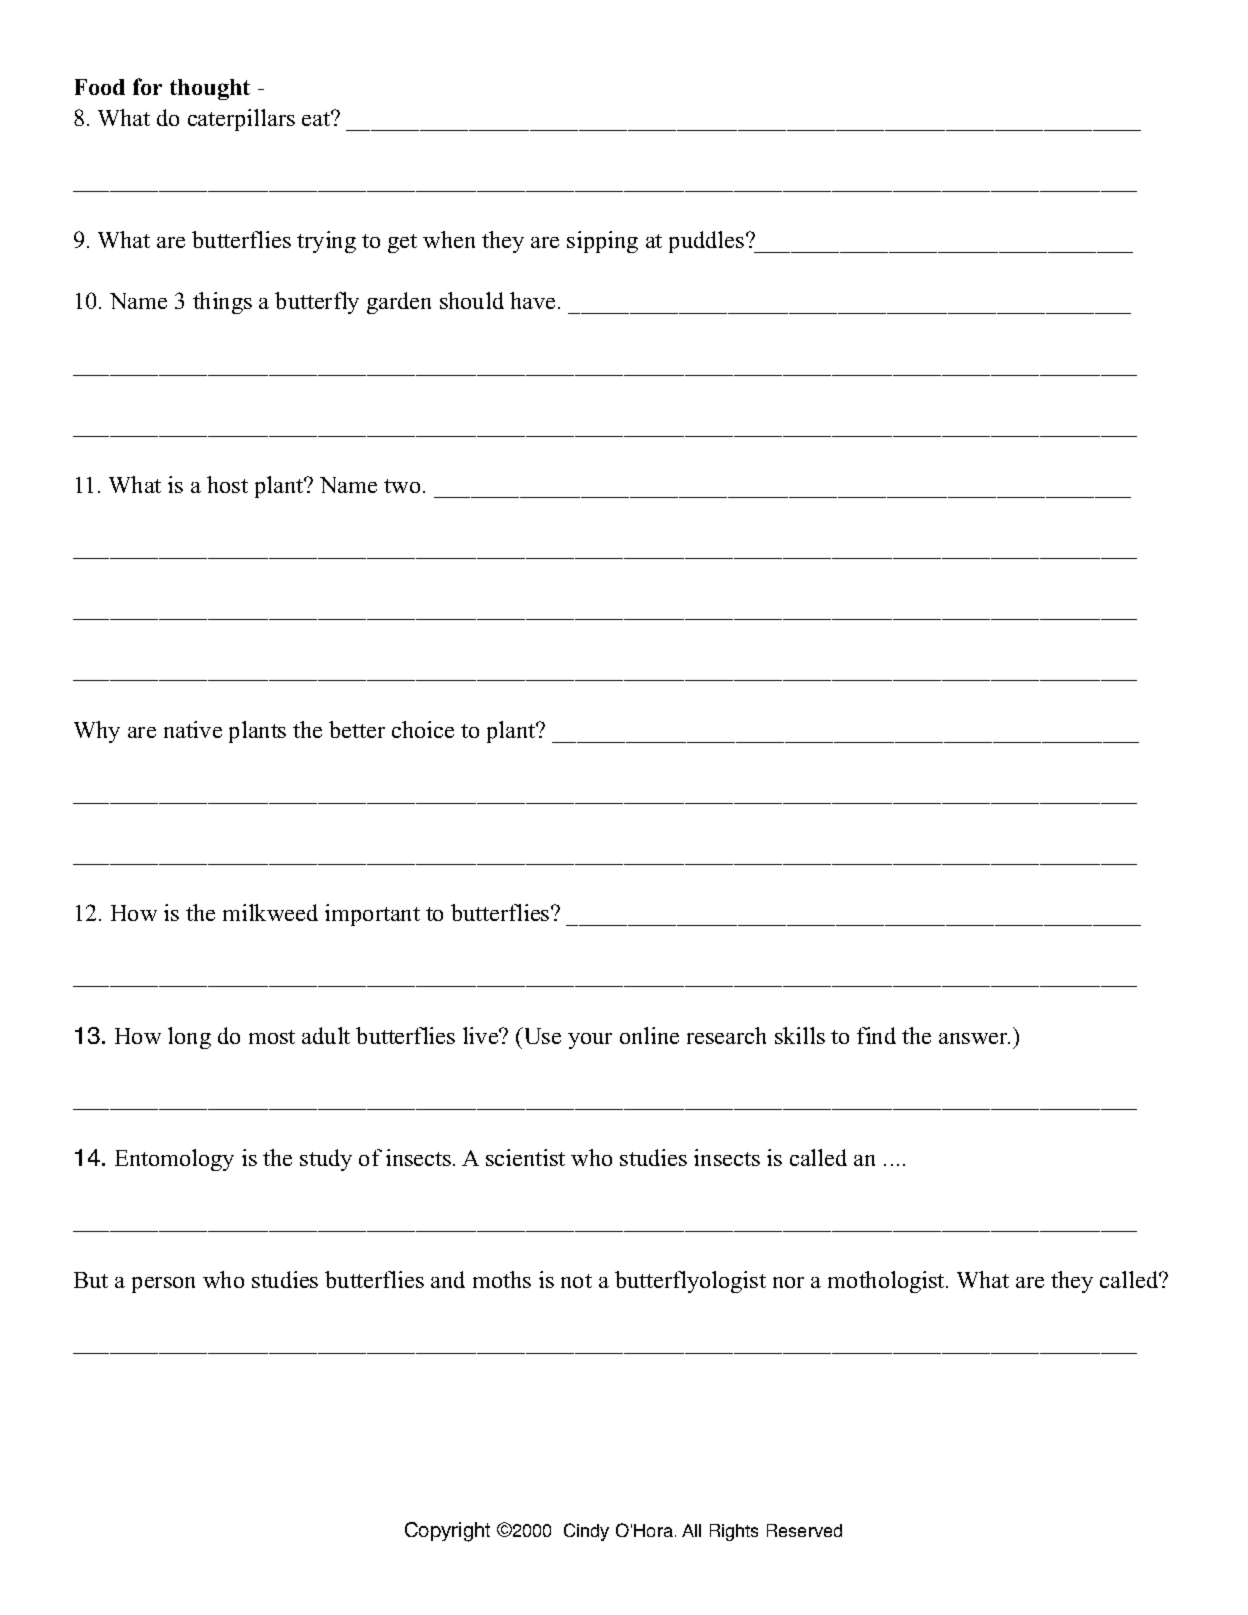 The image size is (1248, 1615). What do you see at coordinates (602, 242) in the page?
I see `sipping` at bounding box center [602, 242].
